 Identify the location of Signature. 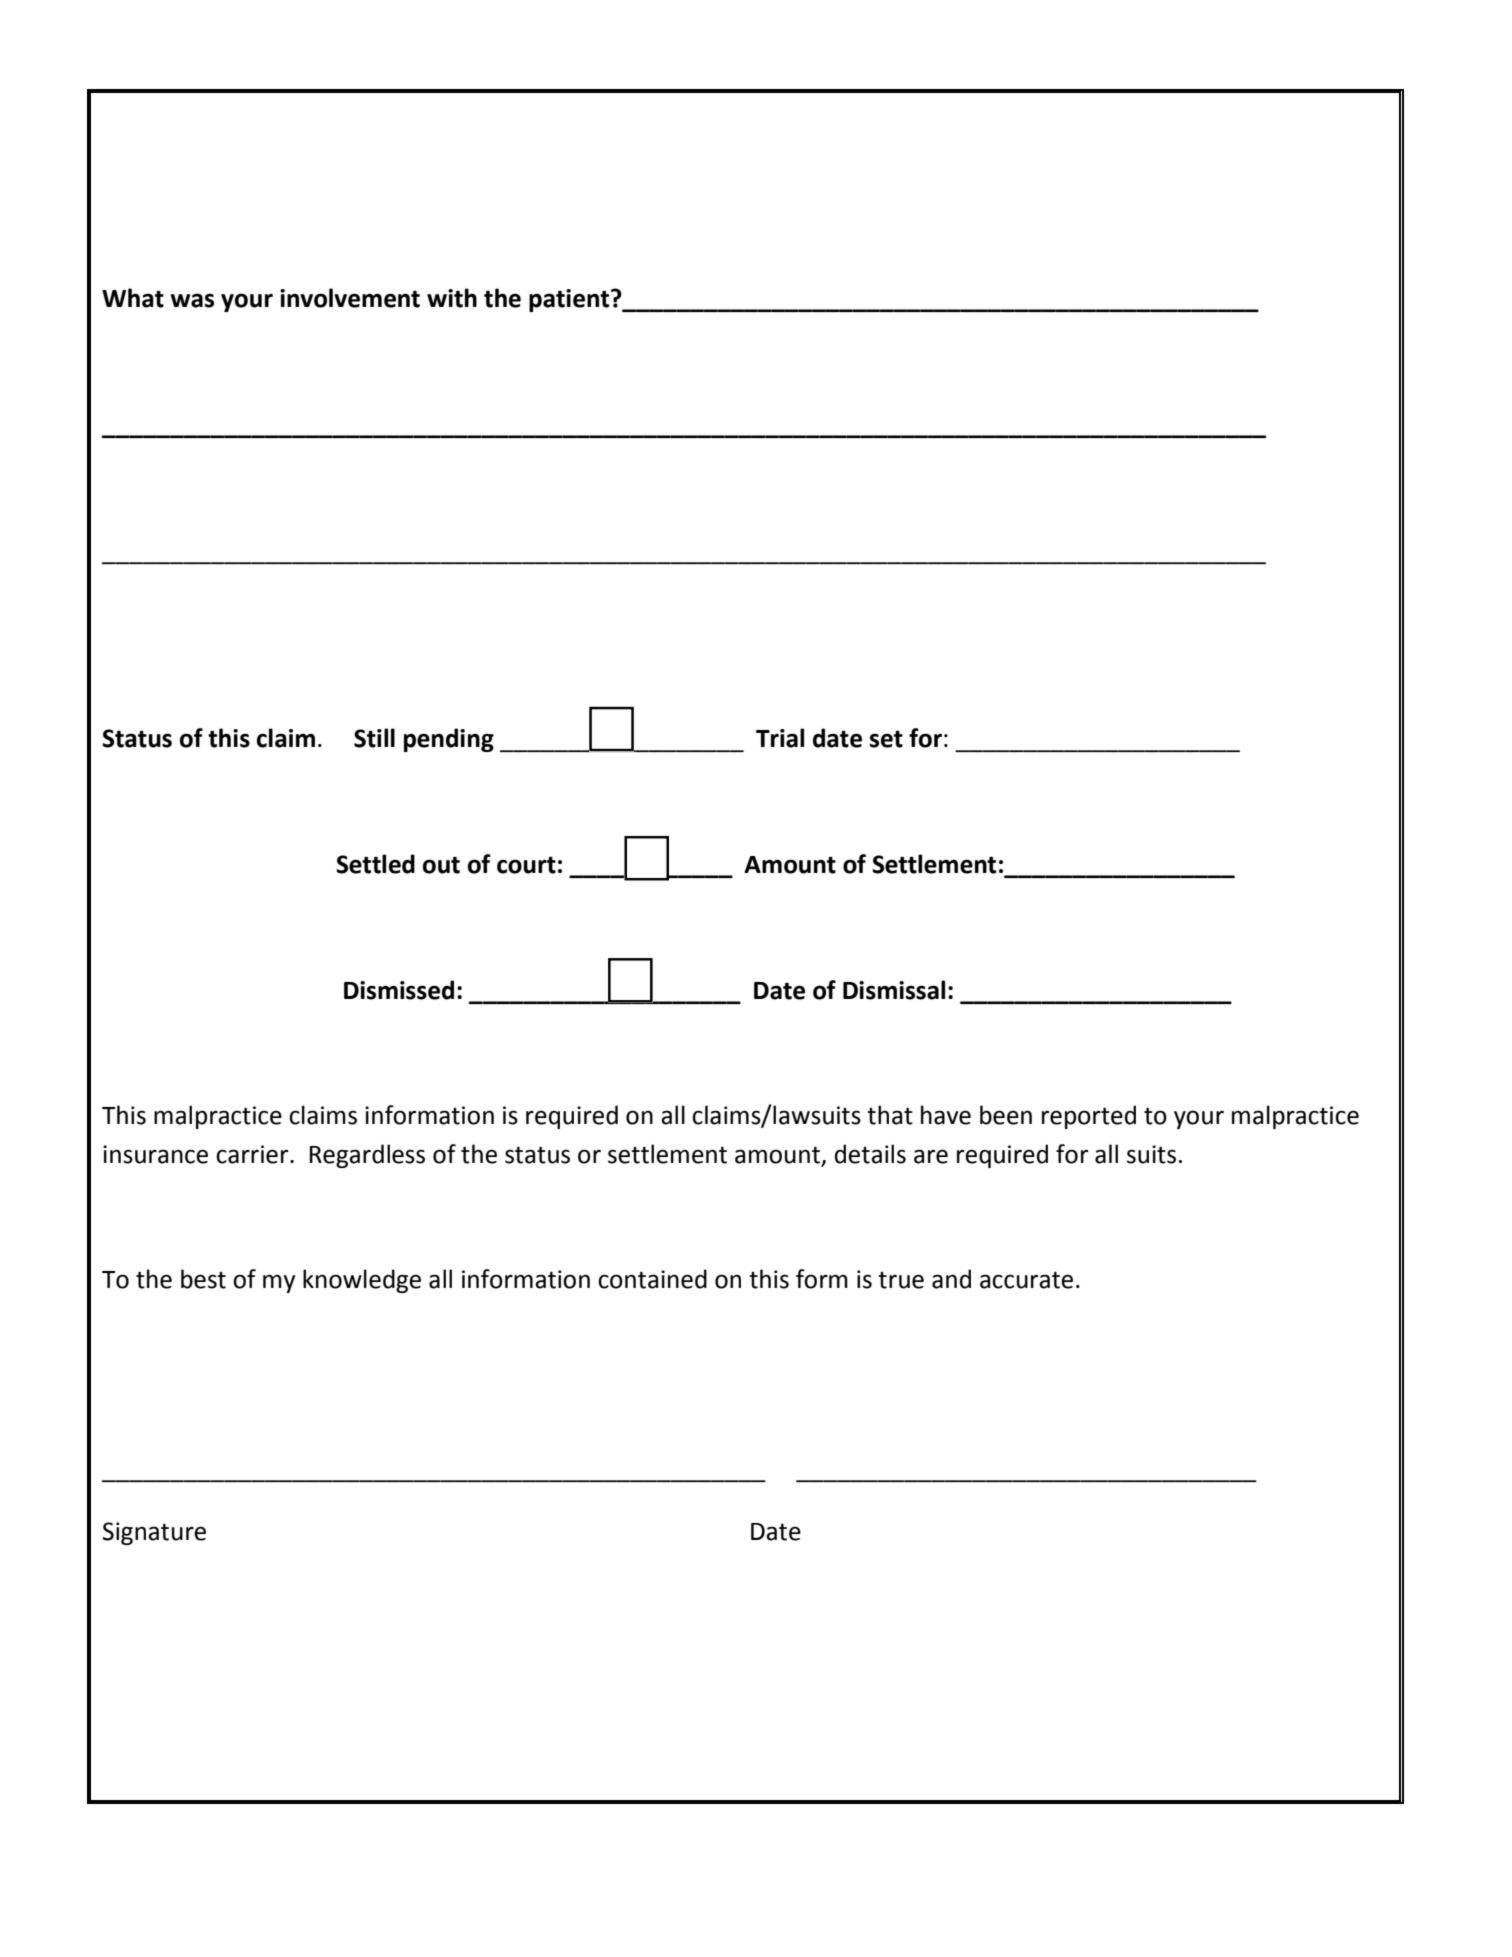
(154, 1533).
